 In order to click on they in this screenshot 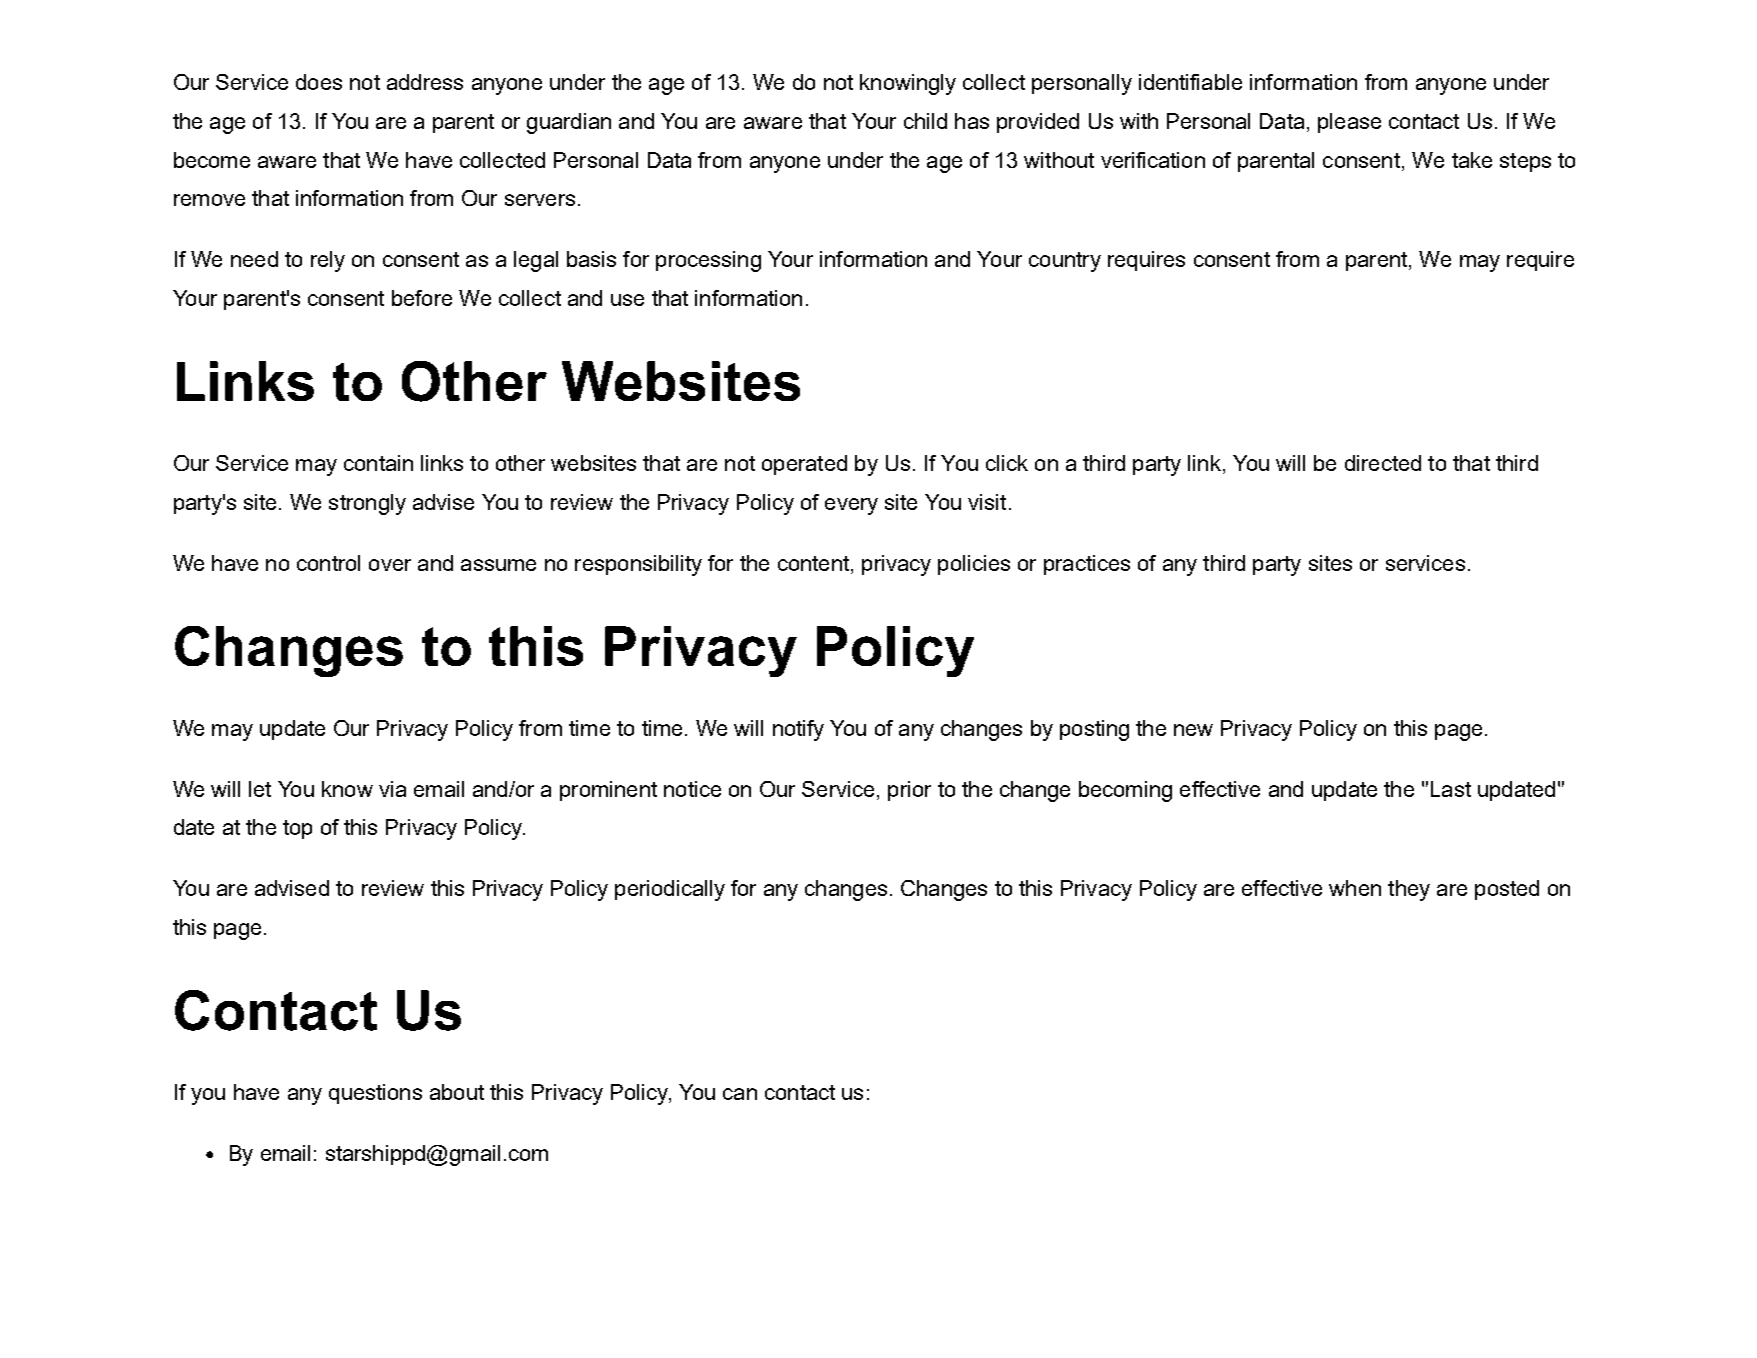, I will do `click(1409, 890)`.
